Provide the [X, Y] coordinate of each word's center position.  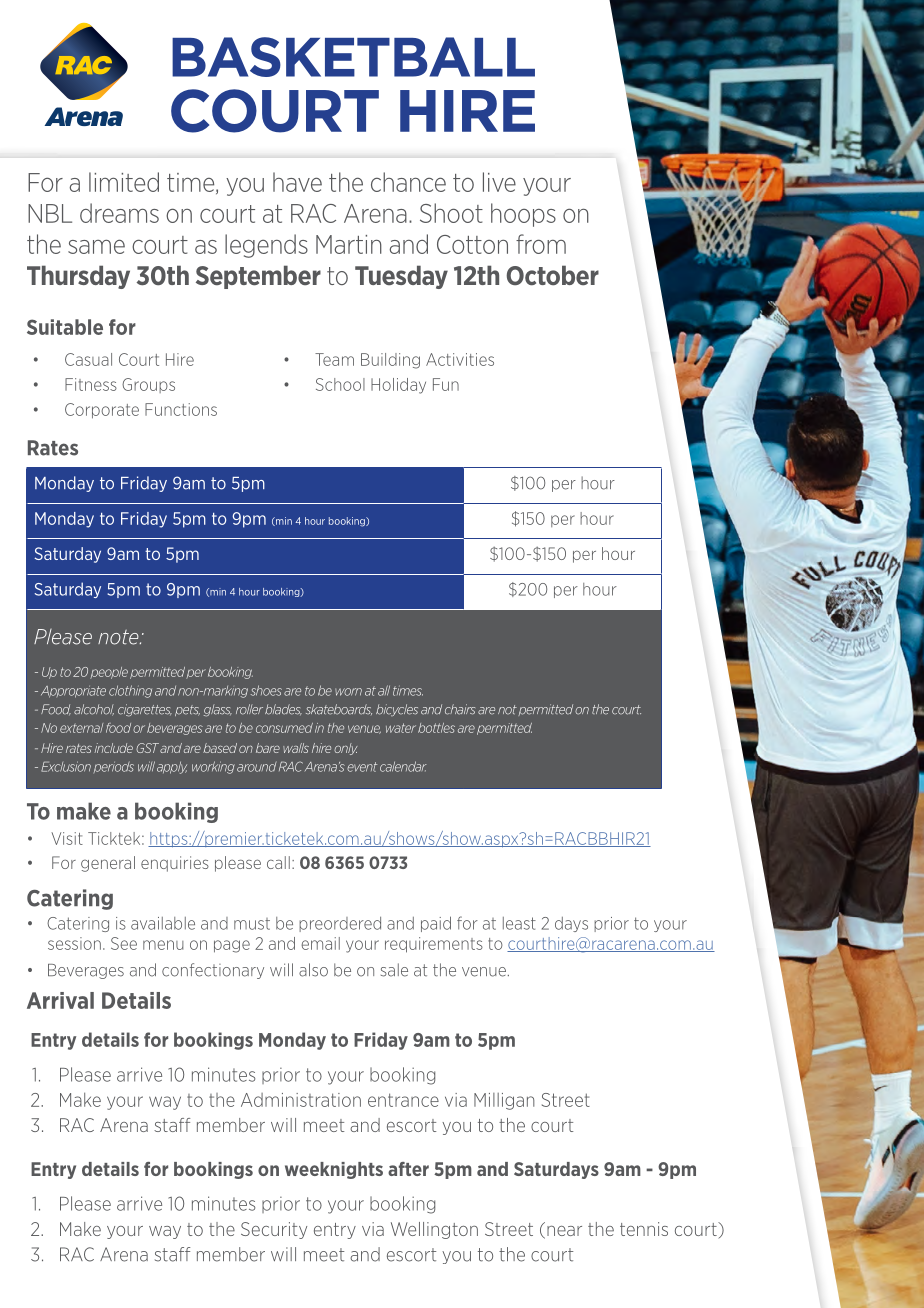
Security [274, 1230]
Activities [460, 359]
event [362, 767]
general [108, 864]
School [340, 384]
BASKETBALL [353, 57]
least [519, 923]
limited [124, 182]
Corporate [102, 411]
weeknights [334, 1170]
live [499, 182]
